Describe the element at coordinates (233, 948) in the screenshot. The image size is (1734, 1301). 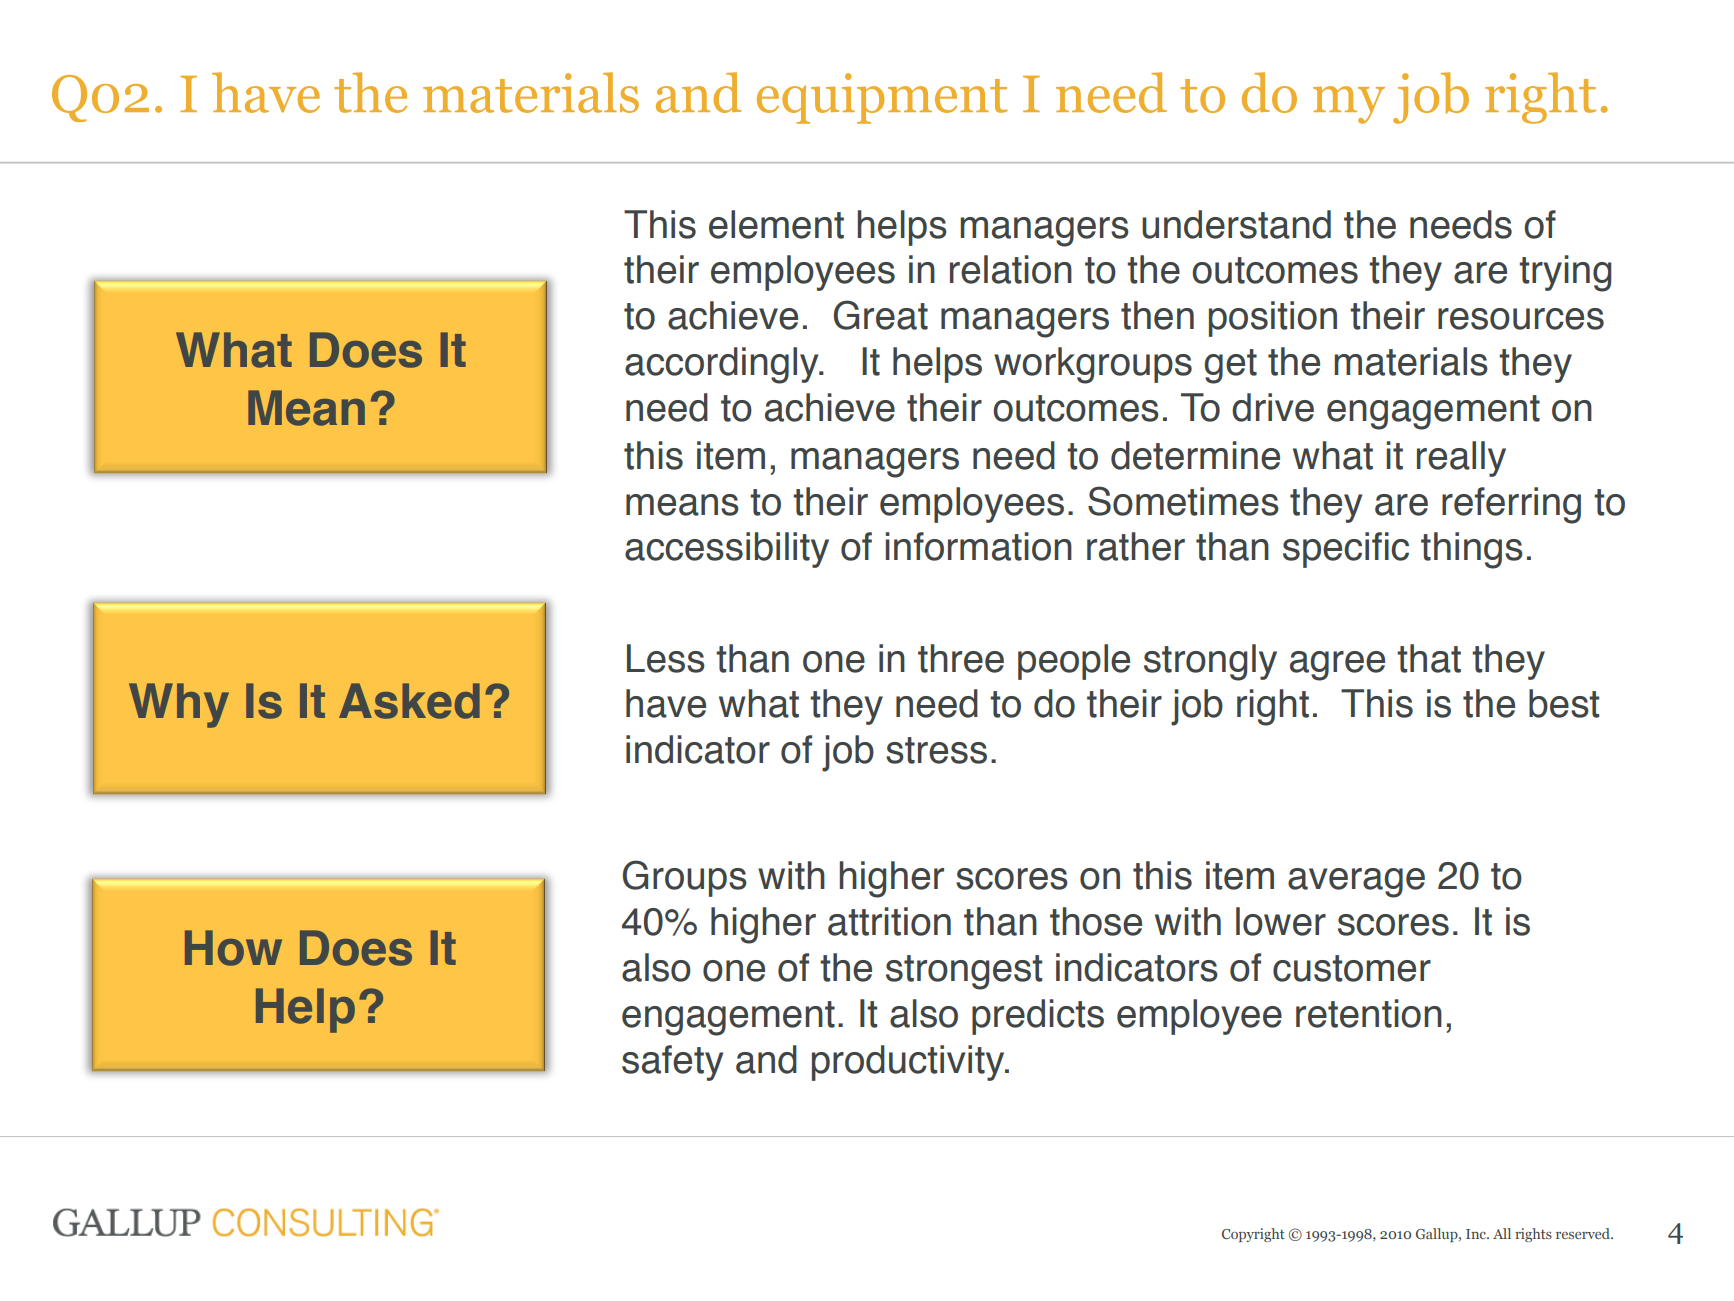
I see `How` at that location.
